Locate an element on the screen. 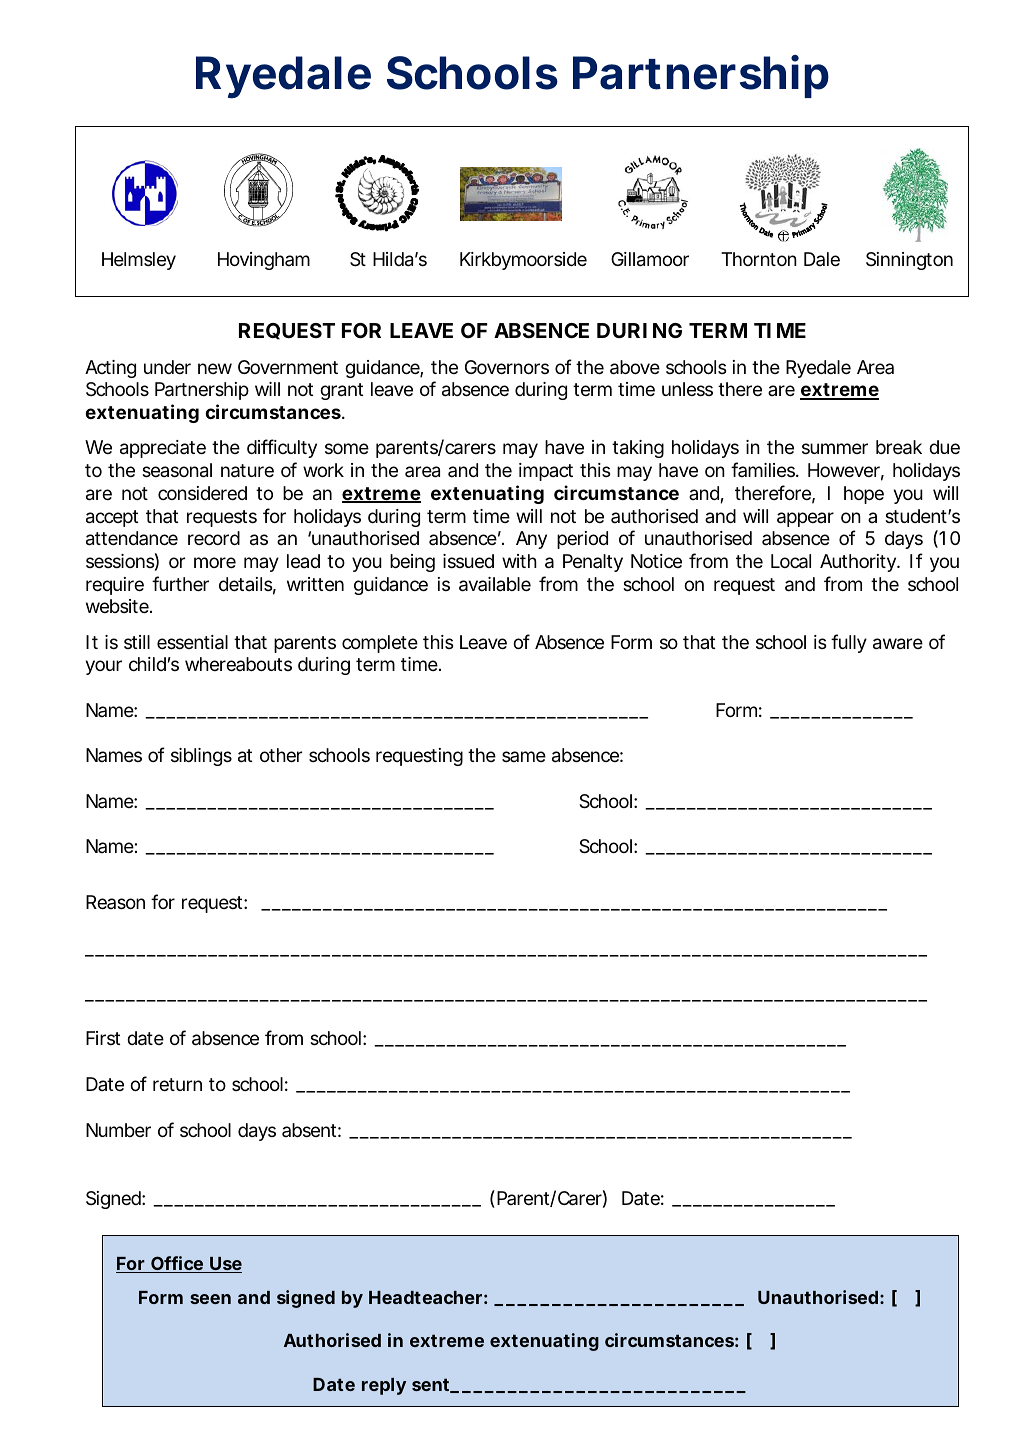 This screenshot has height=1442, width=1020. new is located at coordinates (215, 368).
